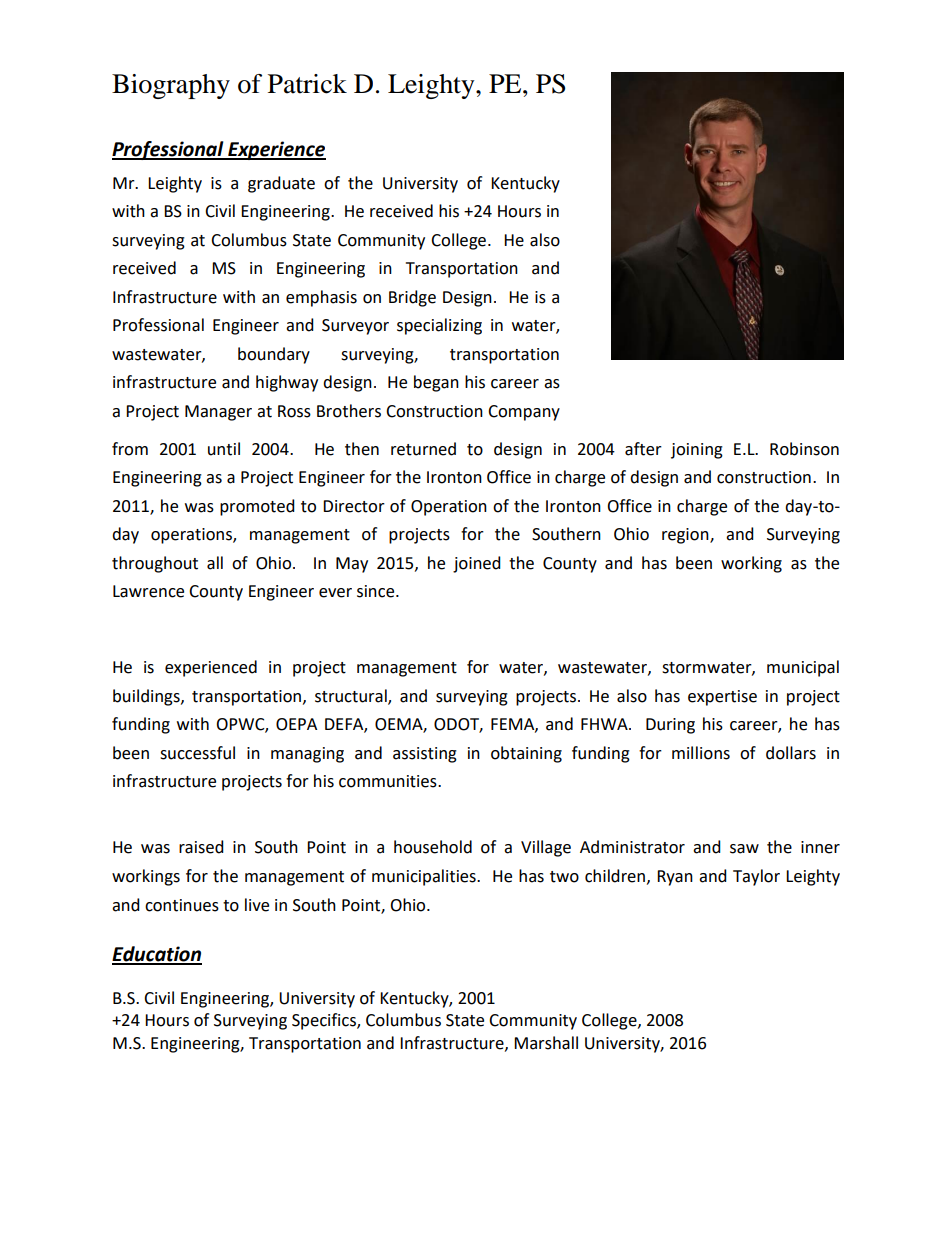 The height and width of the screenshot is (1233, 952). I want to click on Marshall, so click(546, 1043).
